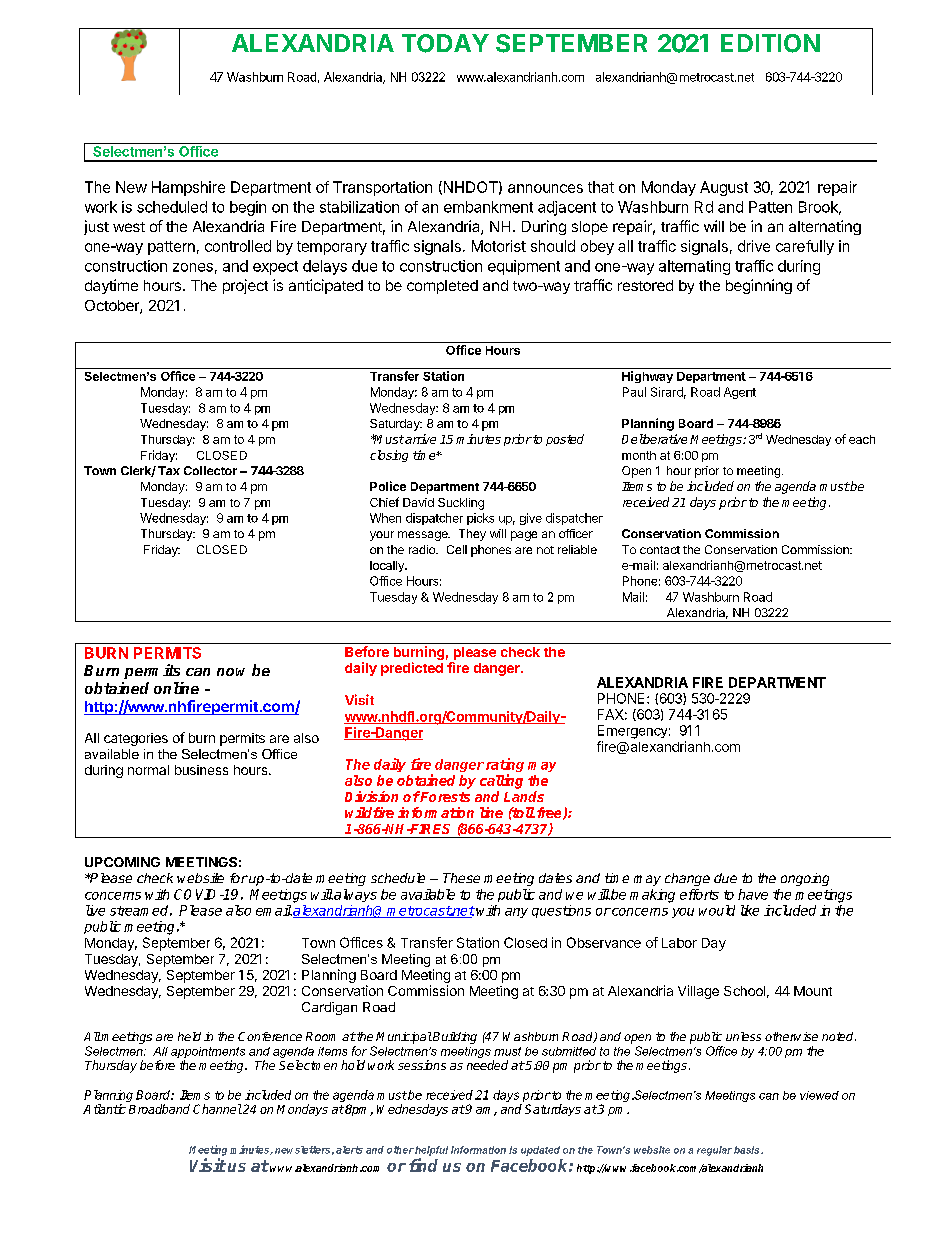 The height and width of the screenshot is (1233, 952). What do you see at coordinates (188, 188) in the screenshot?
I see `Hampshire` at bounding box center [188, 188].
